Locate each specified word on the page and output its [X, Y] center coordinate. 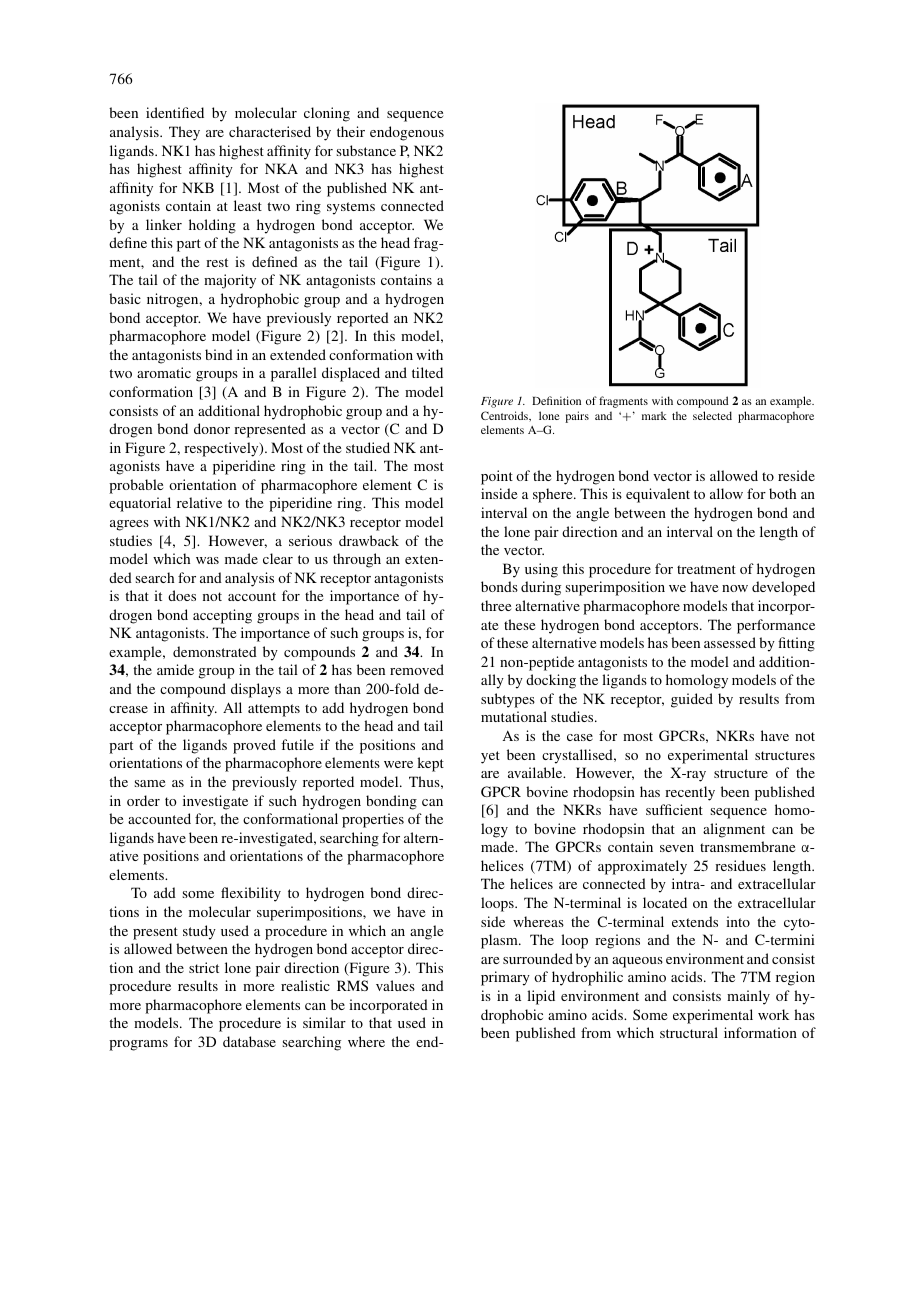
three [496, 605]
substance [366, 150]
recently [690, 793]
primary [505, 978]
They [184, 133]
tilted [427, 372]
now [735, 588]
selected [712, 415]
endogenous [407, 133]
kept [430, 764]
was [207, 560]
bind [219, 354]
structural [689, 1032]
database [249, 1041]
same [150, 783]
